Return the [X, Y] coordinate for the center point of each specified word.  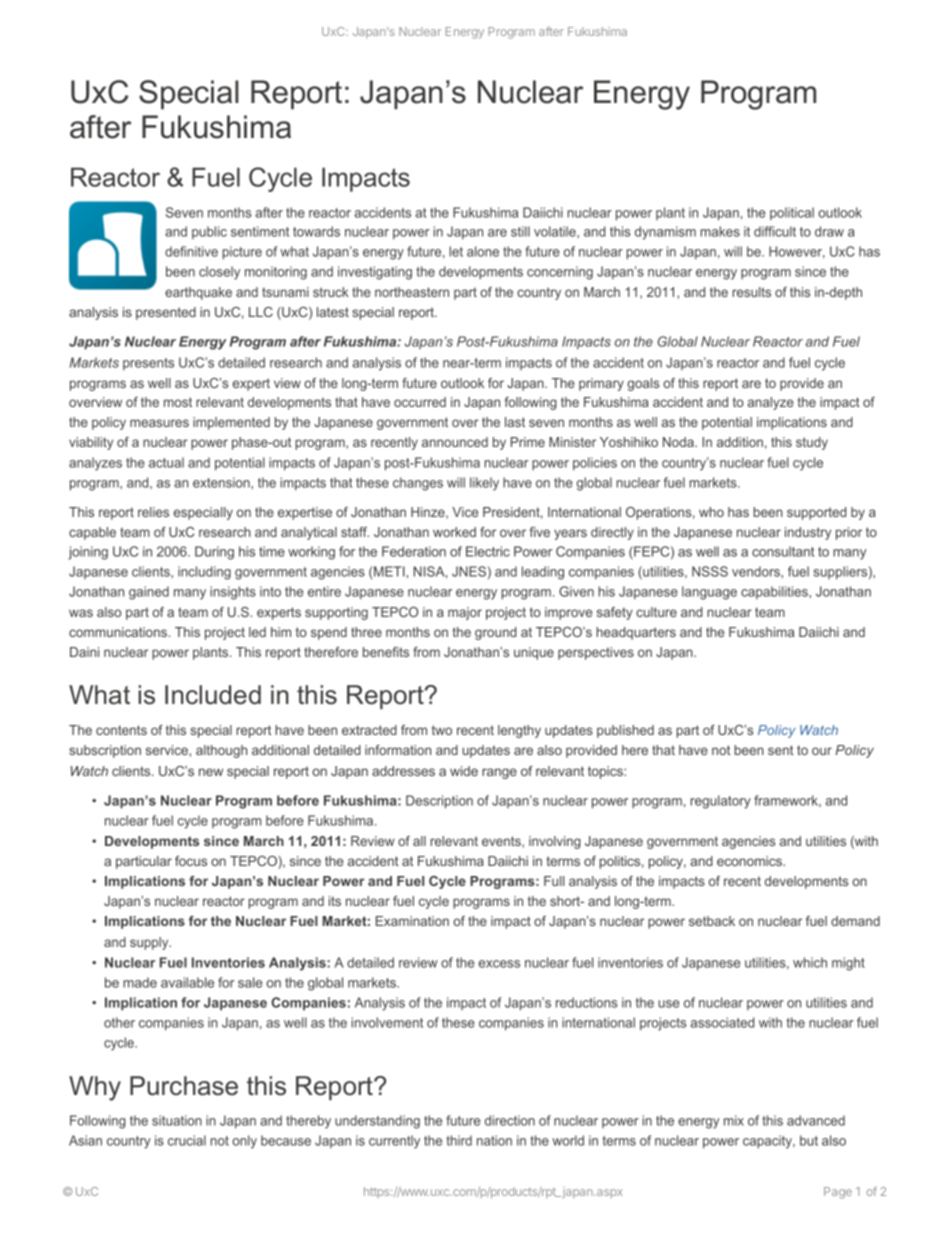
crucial [187, 1140]
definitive [191, 251]
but [809, 1140]
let [456, 251]
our [822, 751]
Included [213, 695]
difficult [775, 231]
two [442, 730]
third [459, 1140]
